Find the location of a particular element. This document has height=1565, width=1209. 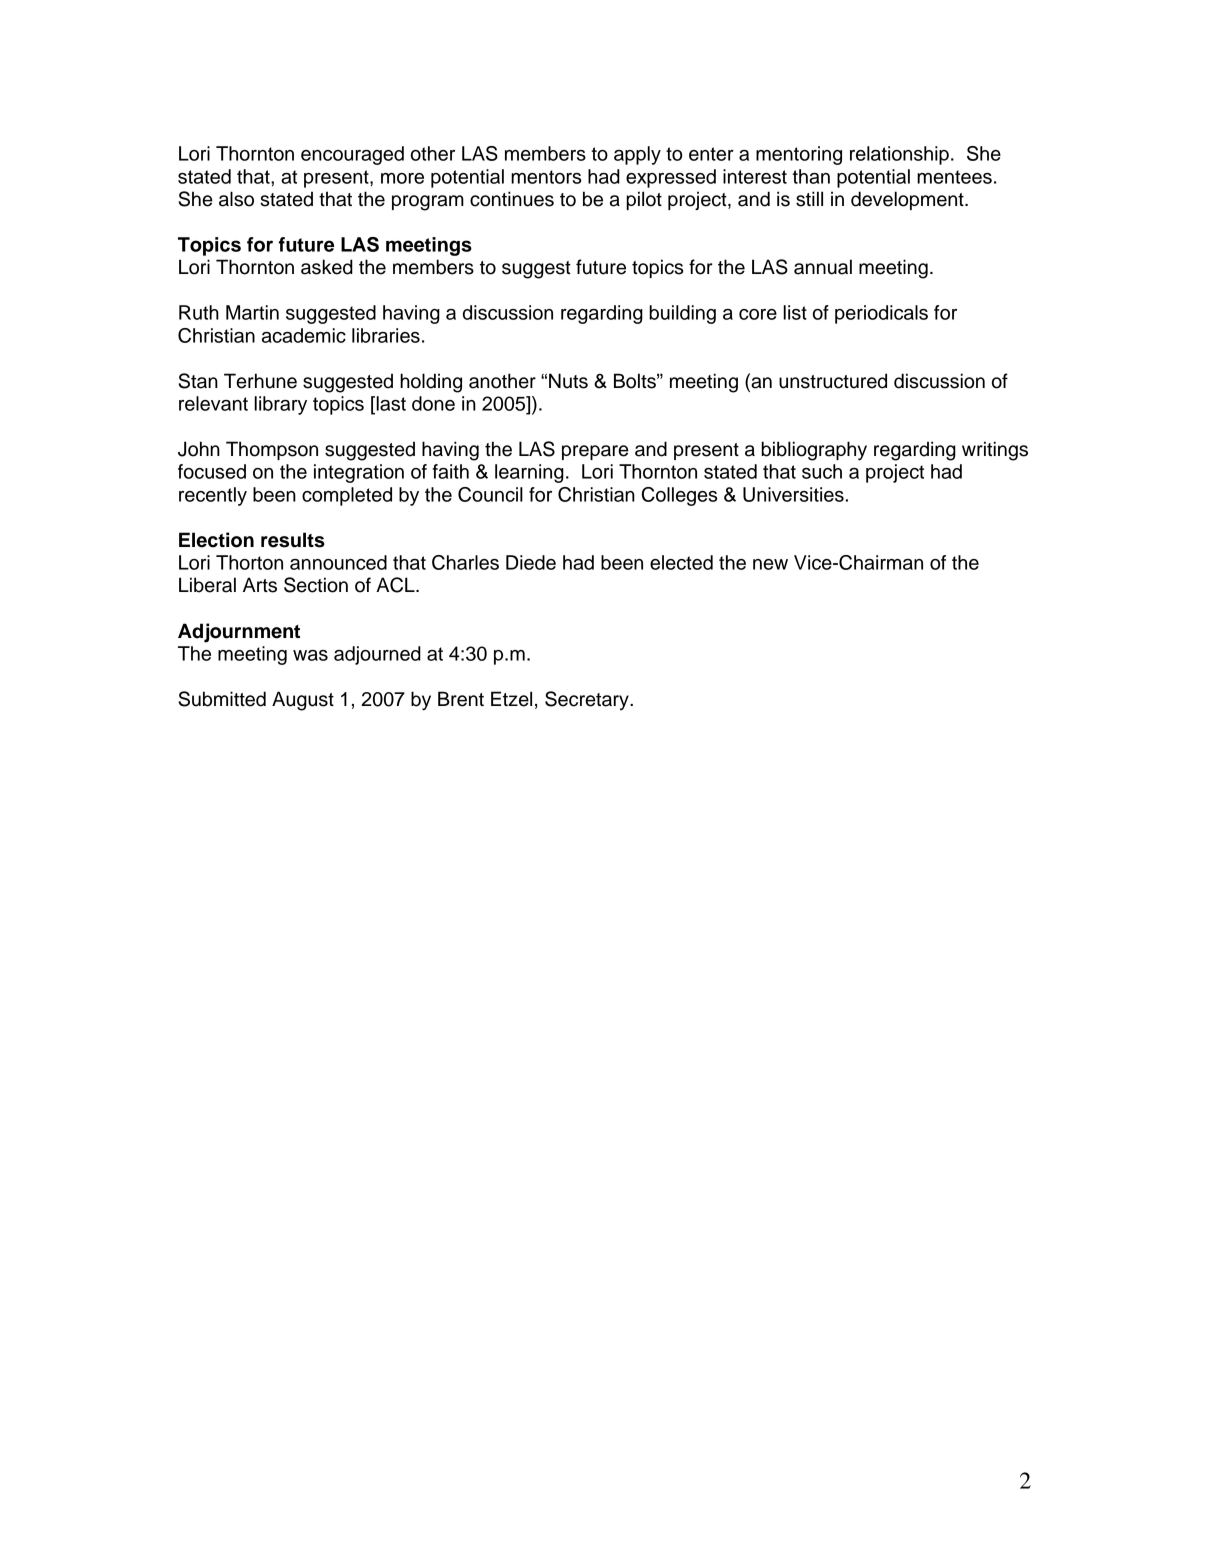

new is located at coordinates (770, 564).
